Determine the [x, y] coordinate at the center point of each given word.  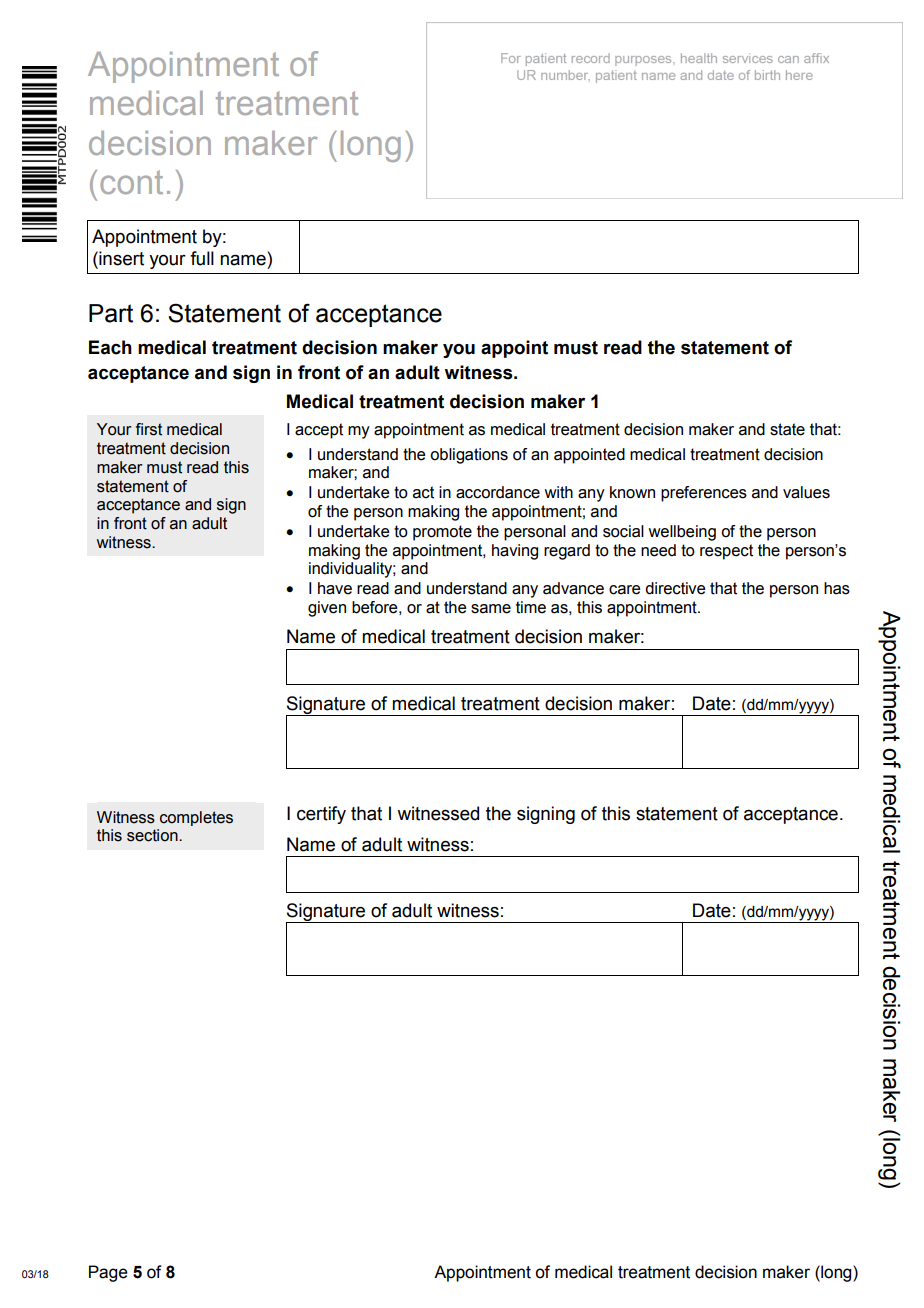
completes [196, 818]
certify [321, 815]
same [491, 609]
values [806, 492]
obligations [469, 456]
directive [675, 588]
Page [108, 1273]
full [202, 258]
